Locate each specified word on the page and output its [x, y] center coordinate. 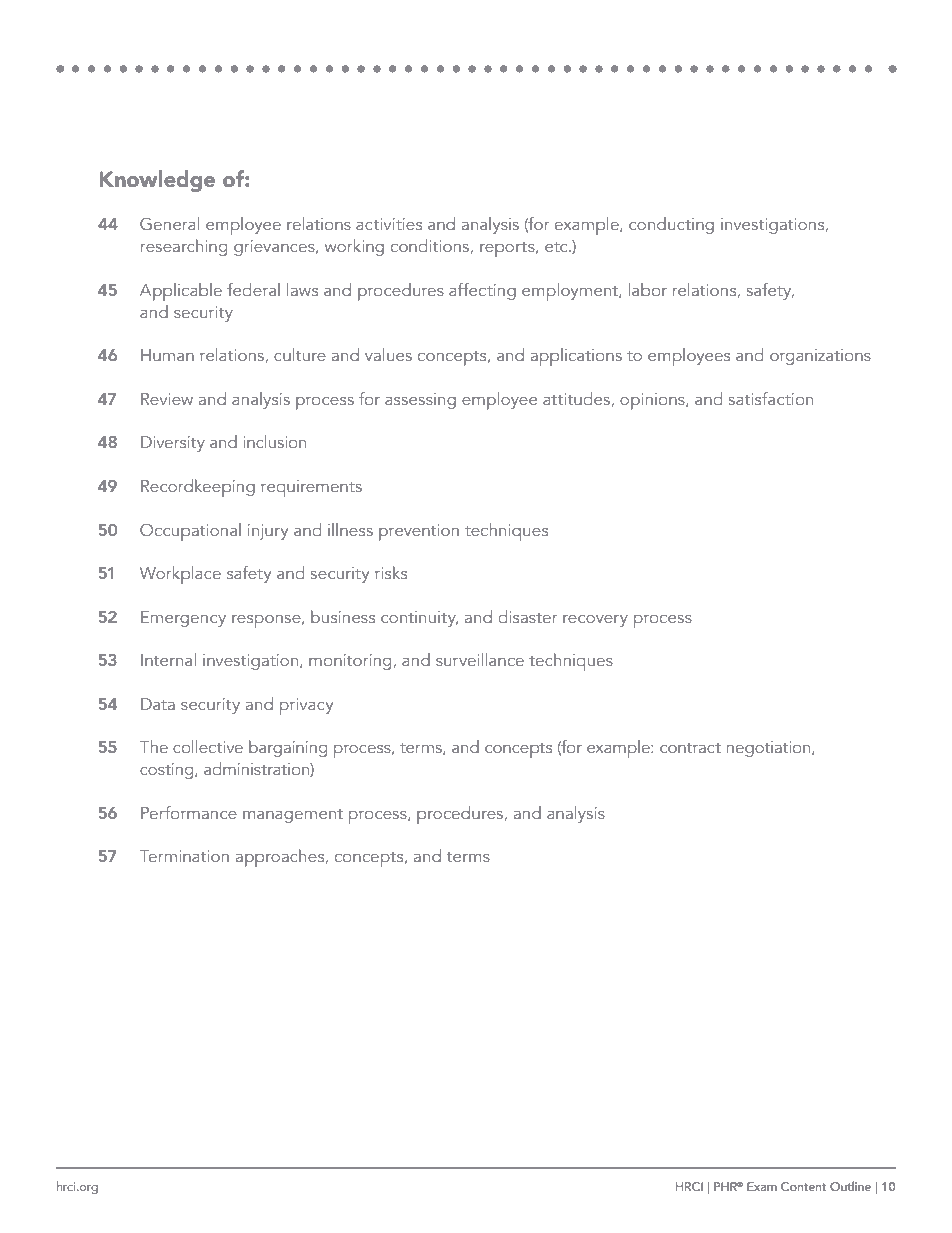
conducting [671, 225]
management [293, 816]
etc [557, 247]
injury [268, 532]
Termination [184, 856]
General [170, 223]
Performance [189, 812]
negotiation [770, 749]
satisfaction [771, 398]
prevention [419, 532]
